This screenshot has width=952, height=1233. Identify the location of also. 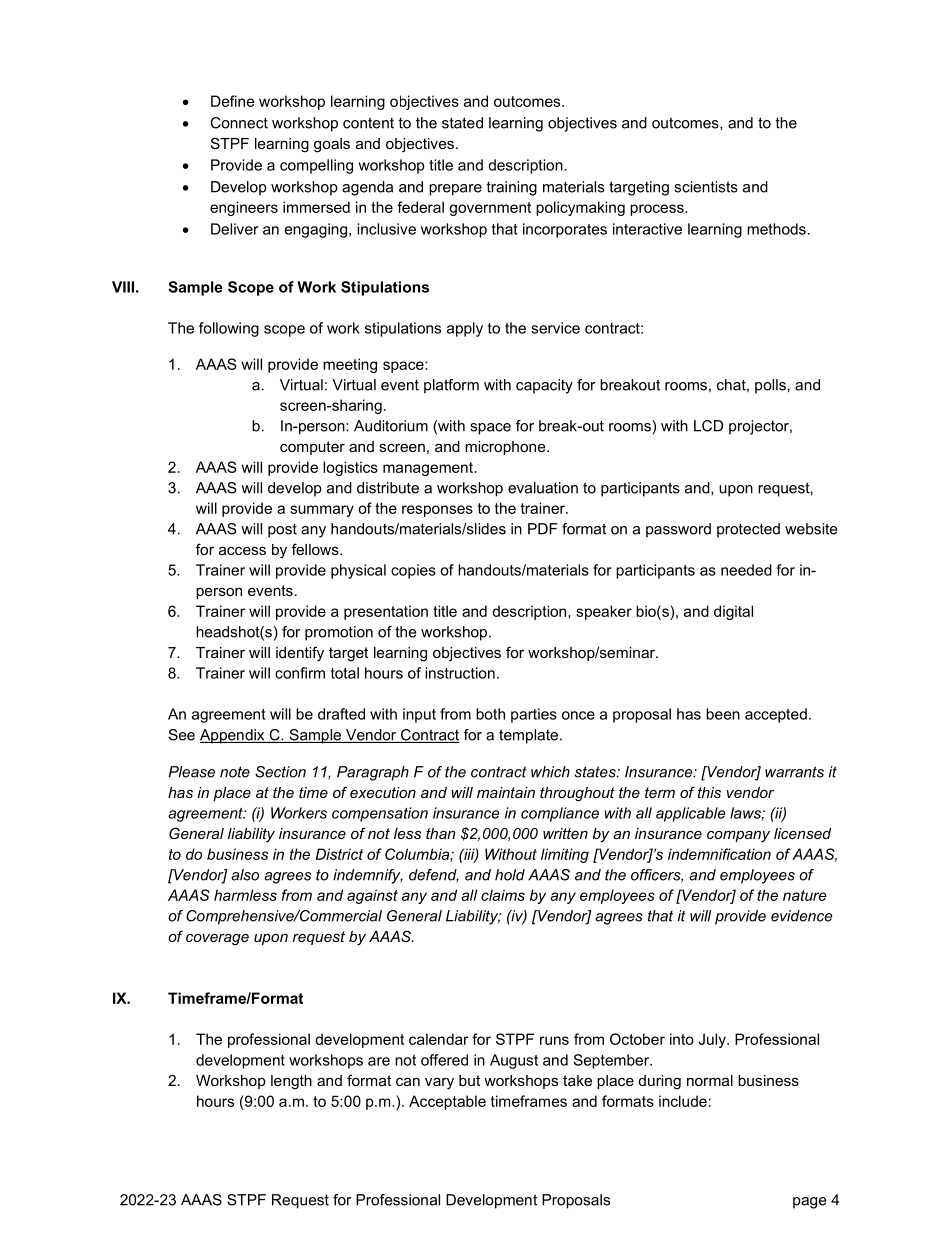
(245, 875).
